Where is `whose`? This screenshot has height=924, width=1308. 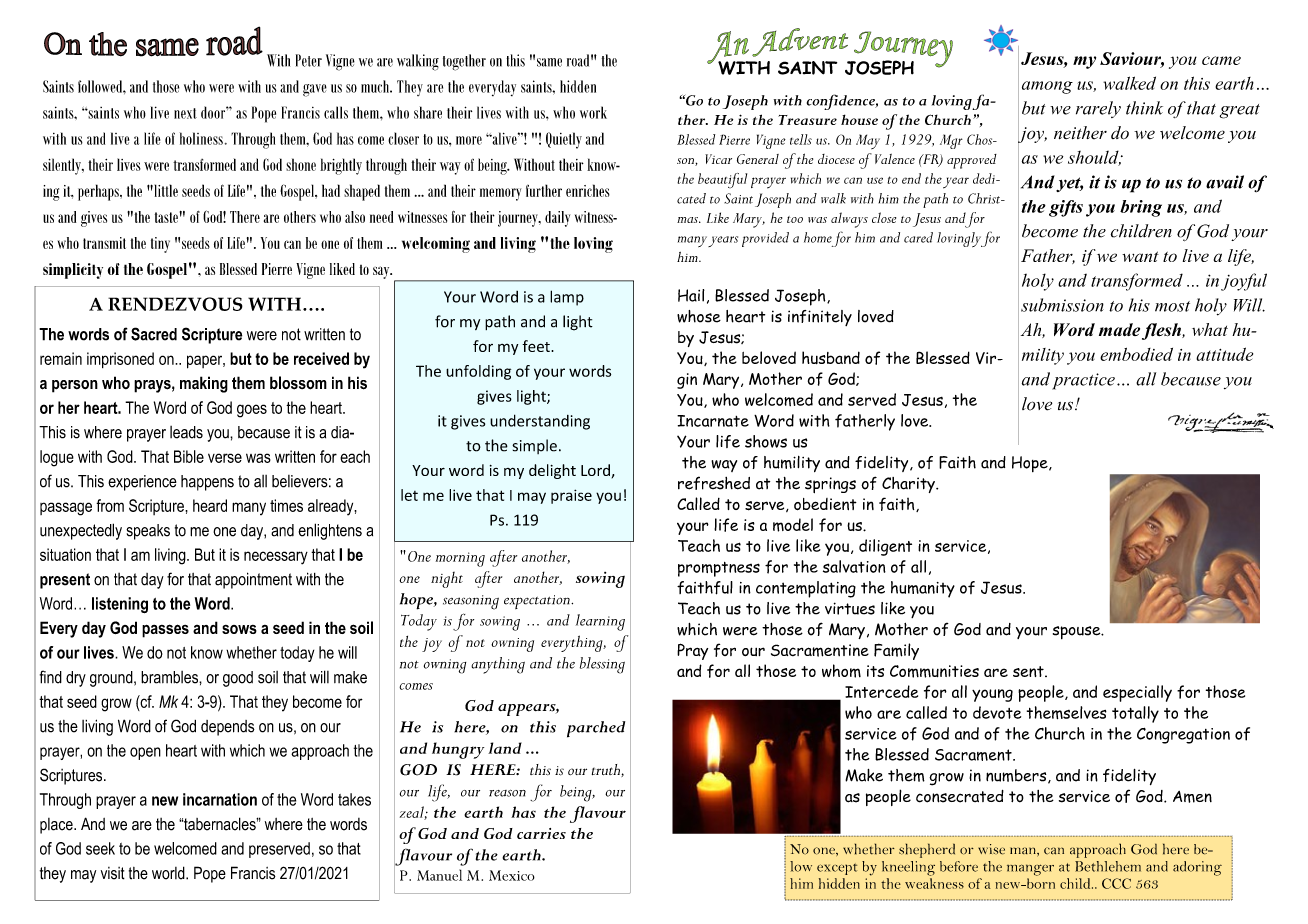 whose is located at coordinates (699, 316).
